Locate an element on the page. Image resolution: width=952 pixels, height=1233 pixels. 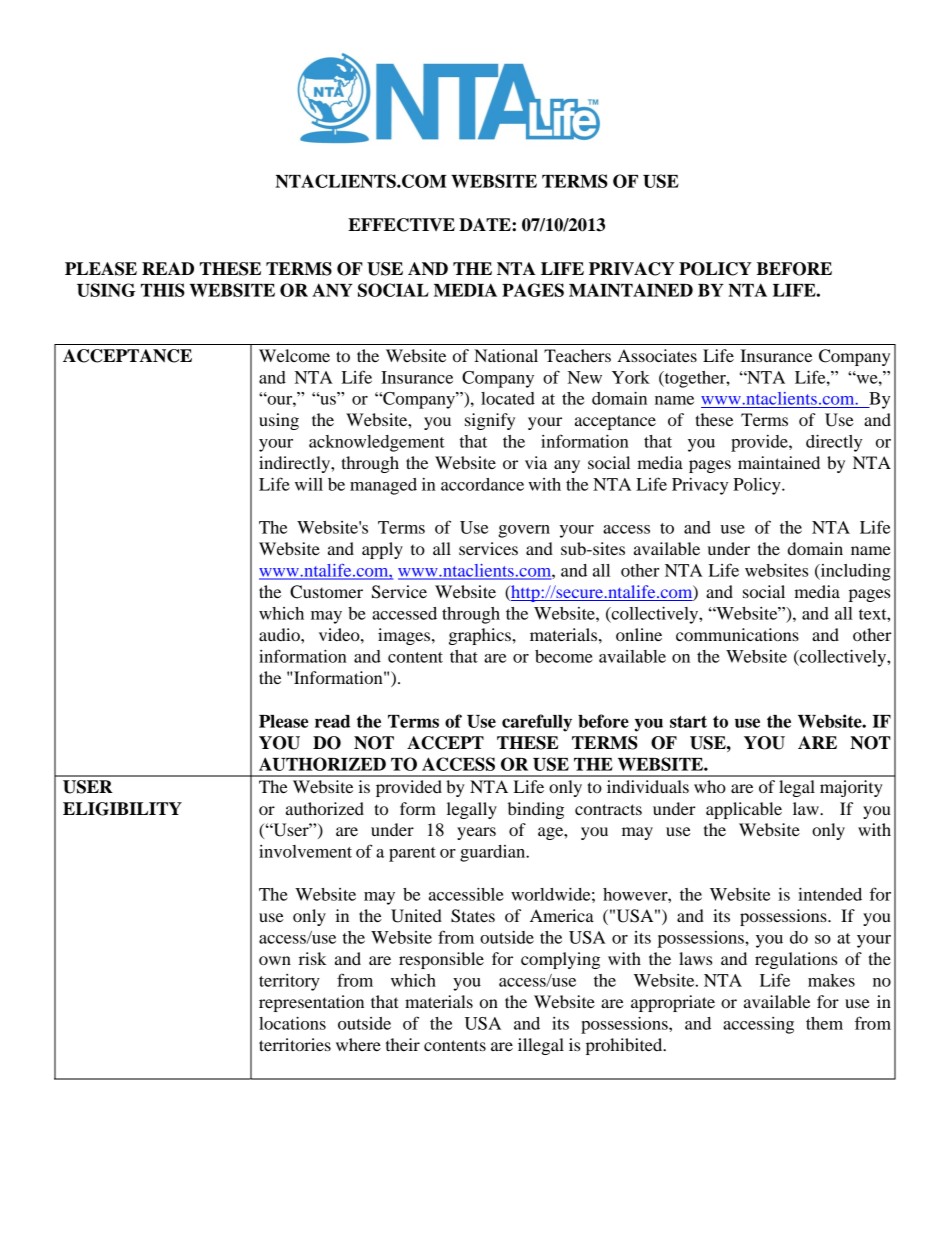
guardian is located at coordinates (494, 853).
